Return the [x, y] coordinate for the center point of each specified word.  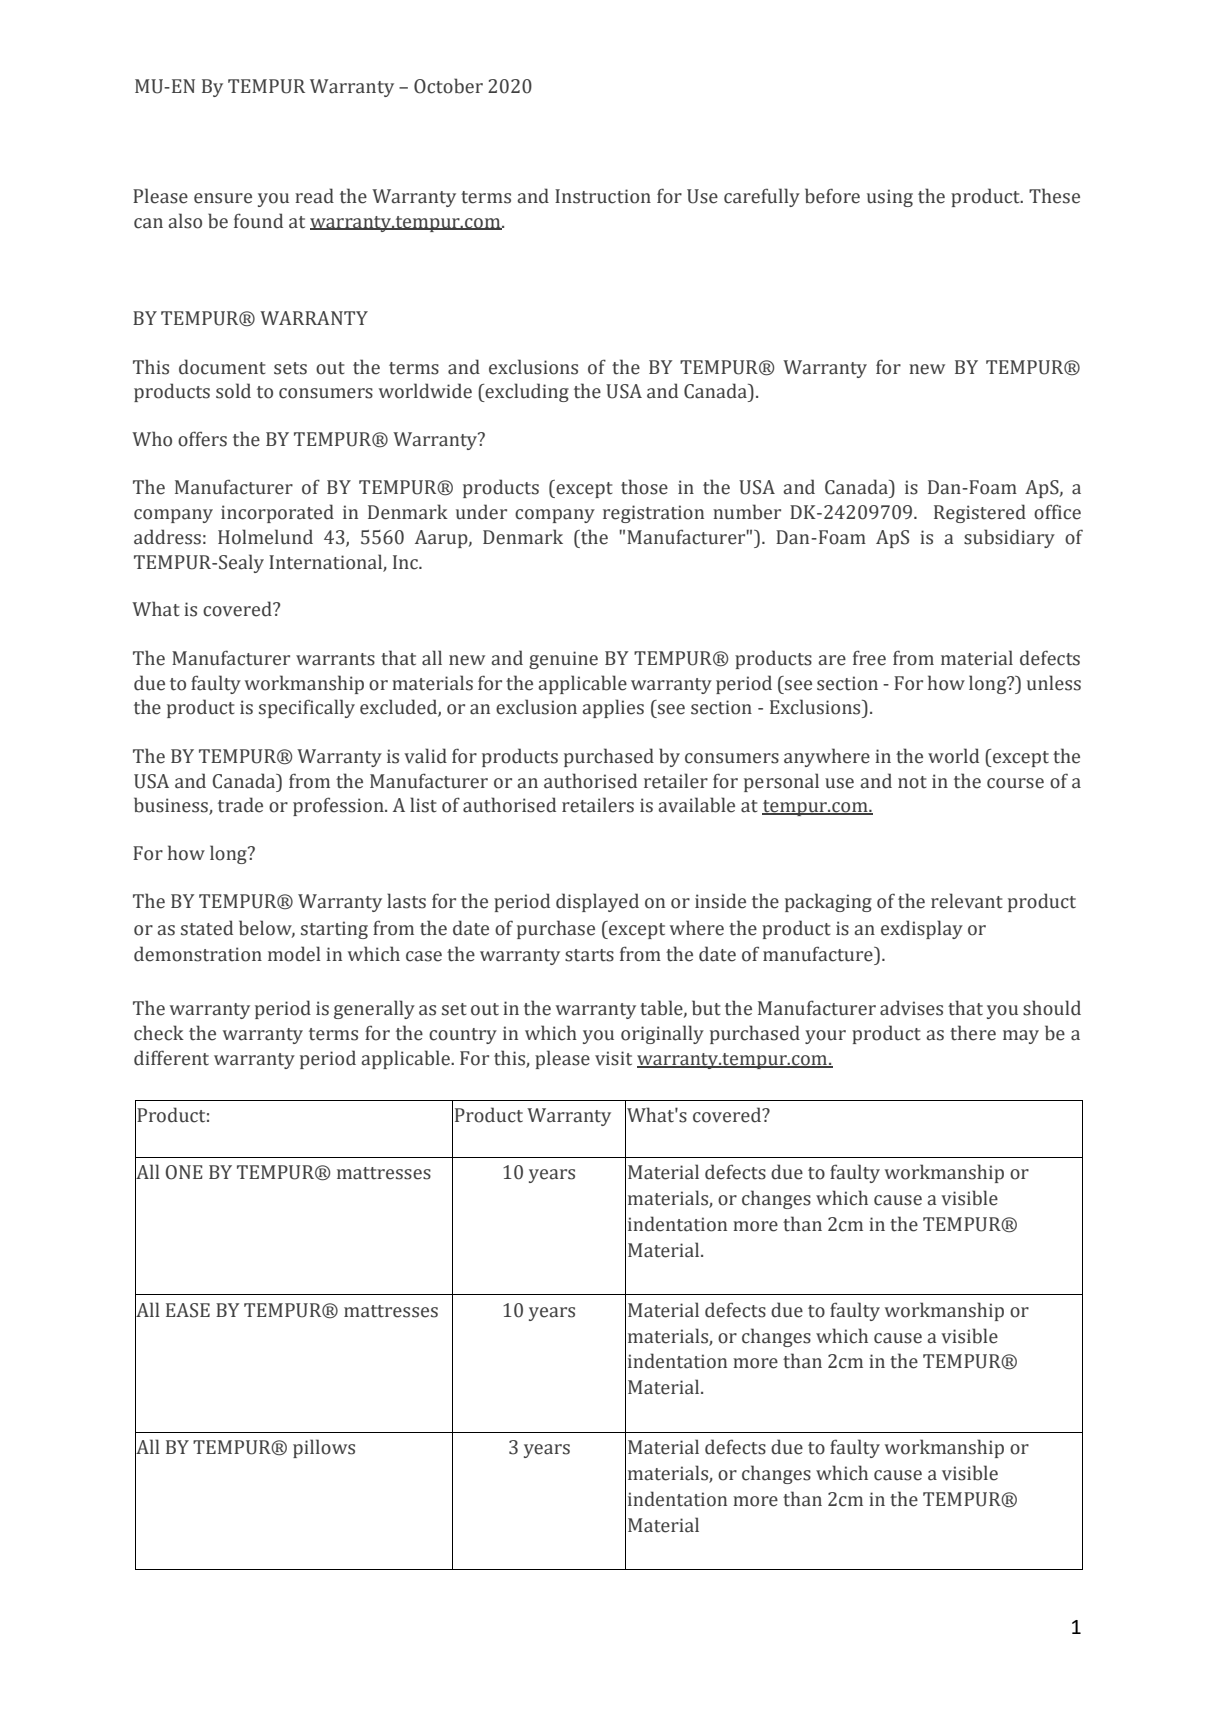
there [973, 1033]
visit [613, 1058]
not [912, 782]
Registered [980, 513]
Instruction [603, 196]
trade [240, 805]
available [696, 805]
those [644, 487]
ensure [223, 198]
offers [202, 439]
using [890, 198]
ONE [184, 1172]
